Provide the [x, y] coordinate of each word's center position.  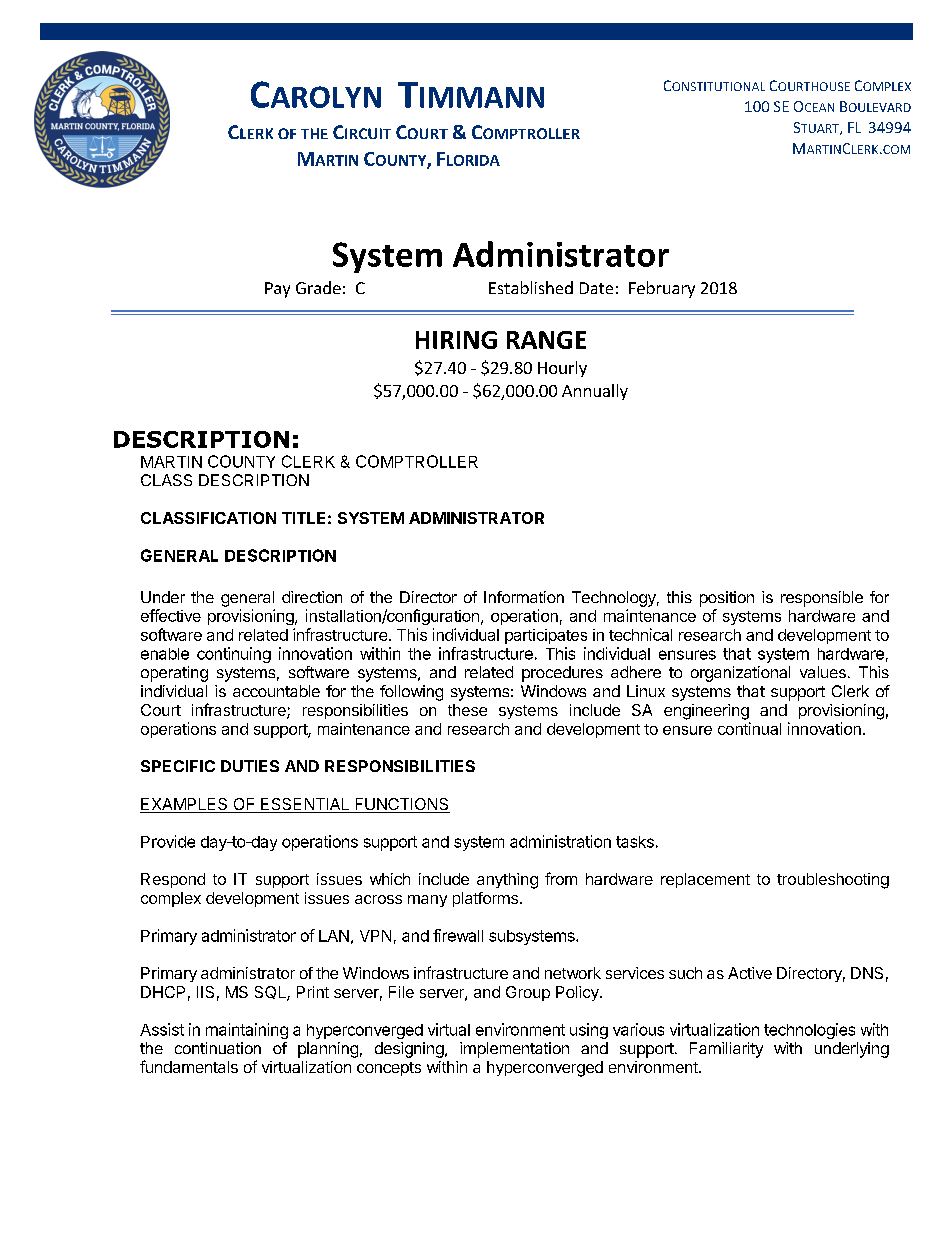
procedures [562, 674]
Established [531, 287]
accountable [276, 691]
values [823, 672]
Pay [277, 290]
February [662, 289]
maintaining [247, 1031]
